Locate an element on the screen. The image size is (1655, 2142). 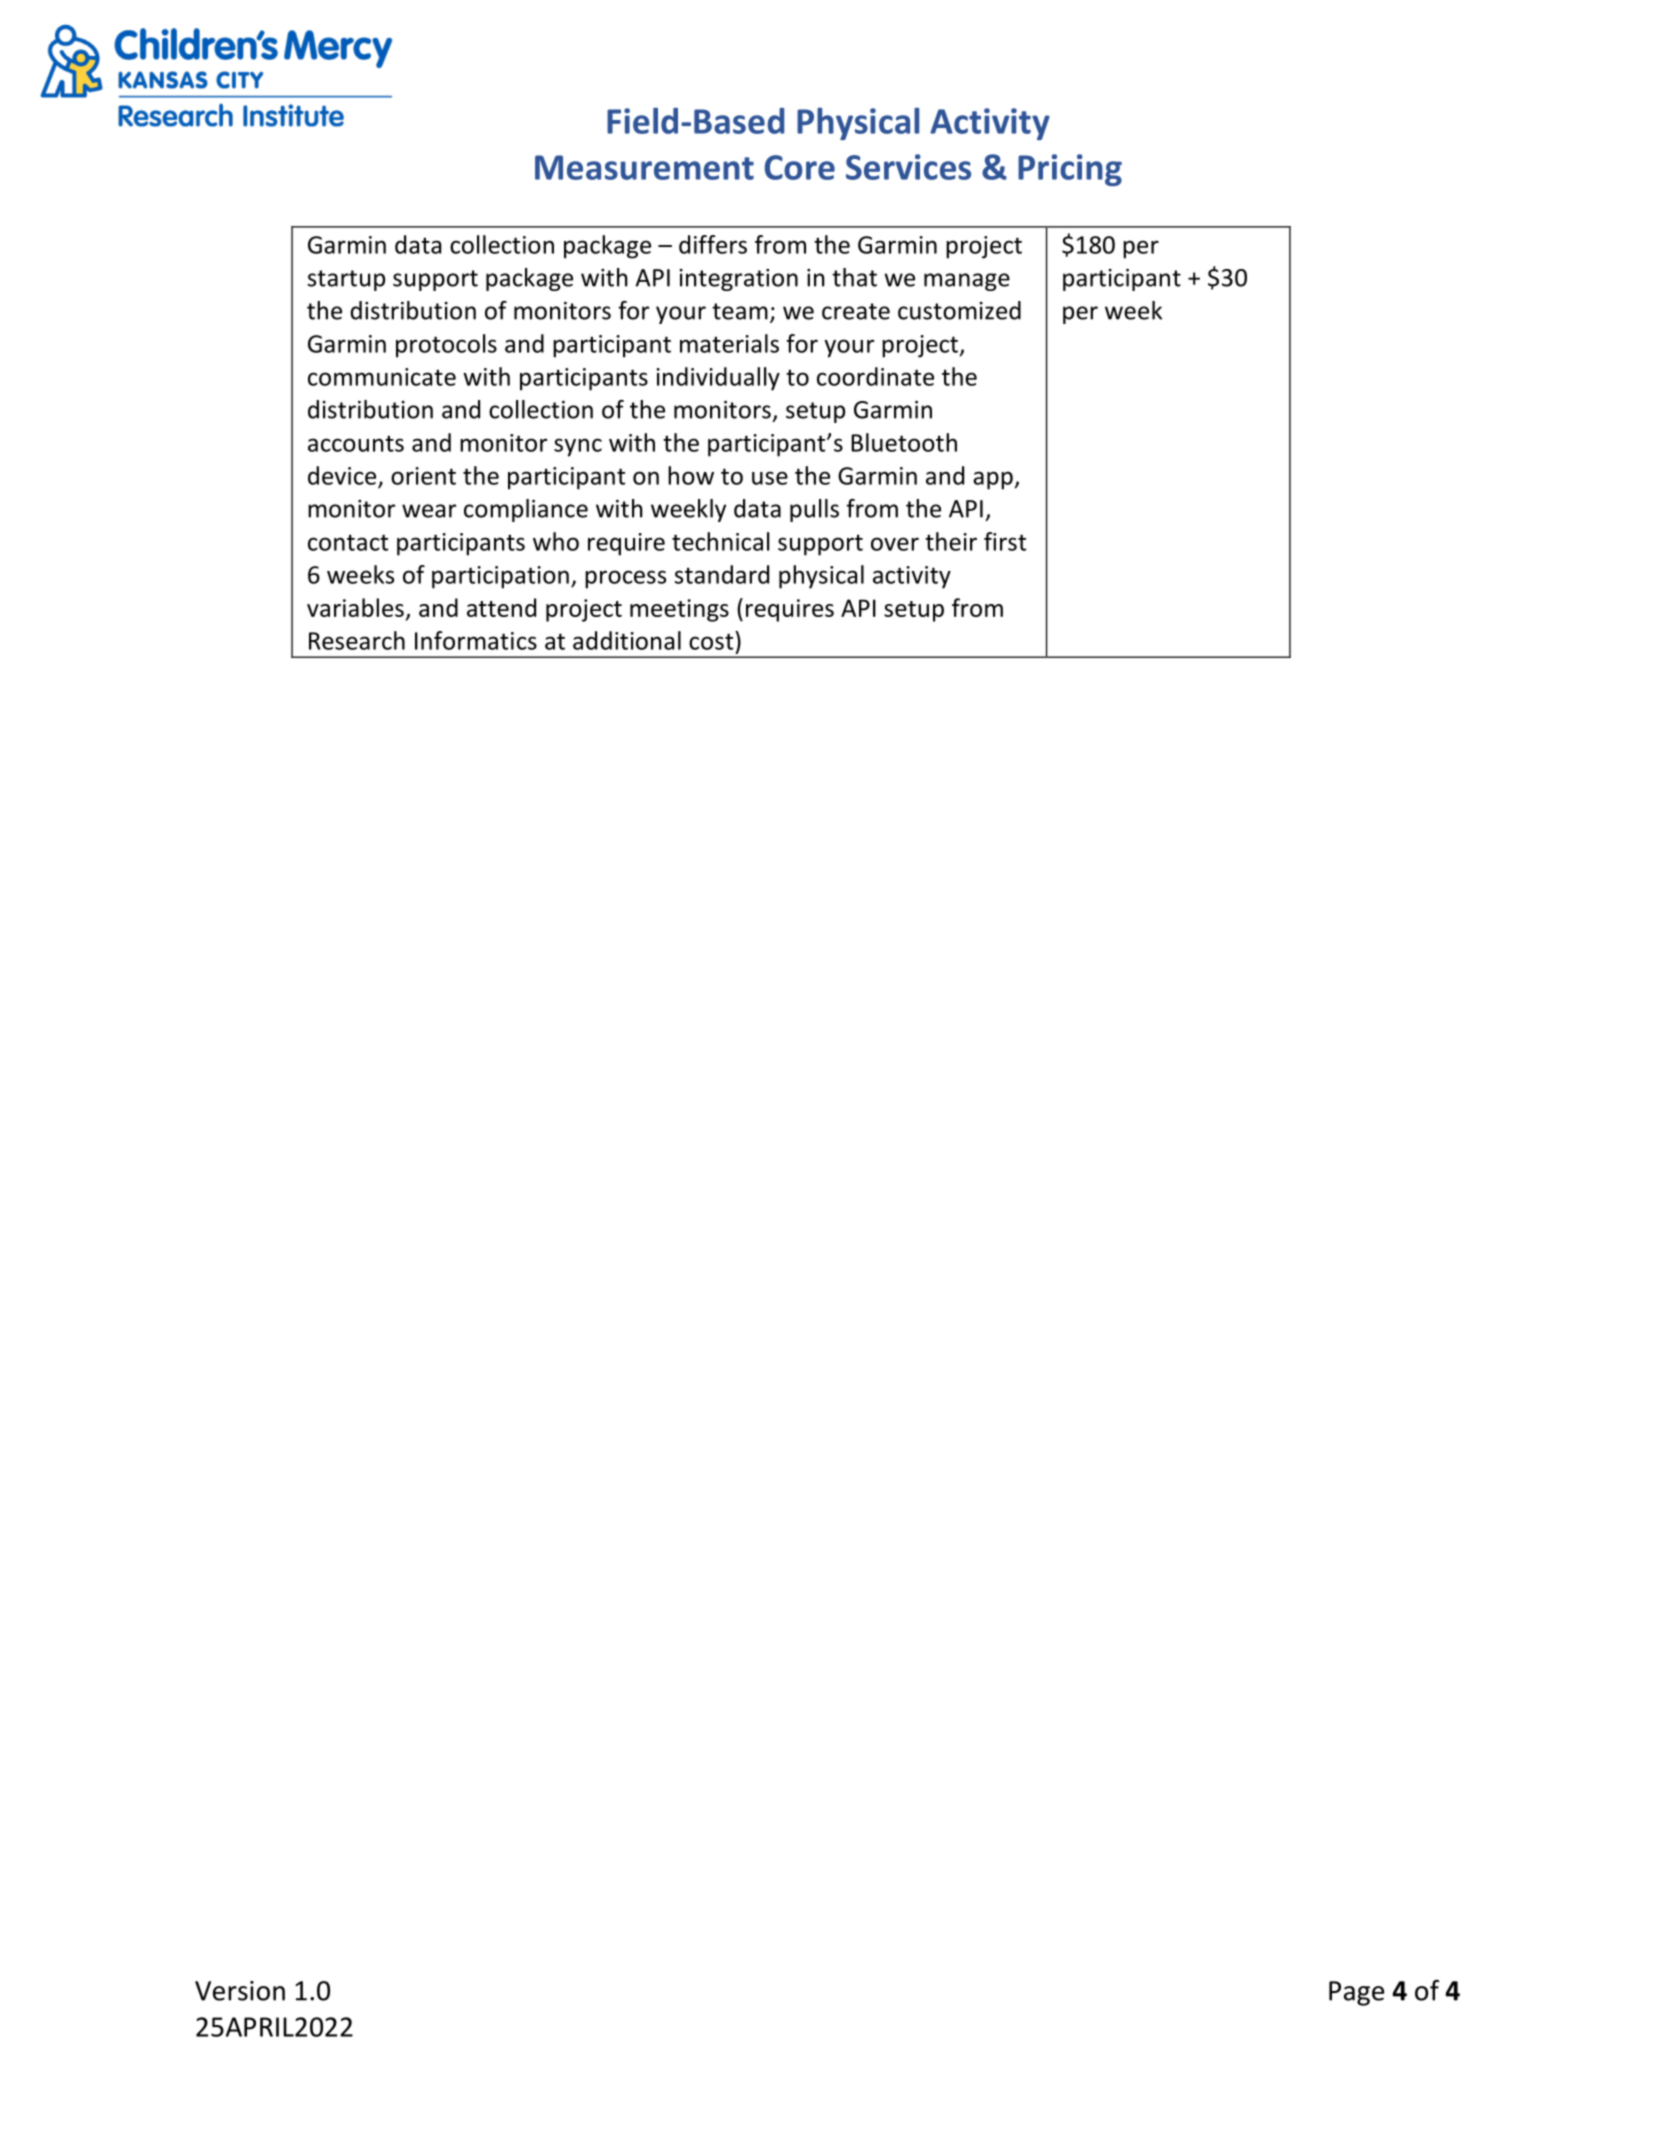
first is located at coordinates (1005, 541).
